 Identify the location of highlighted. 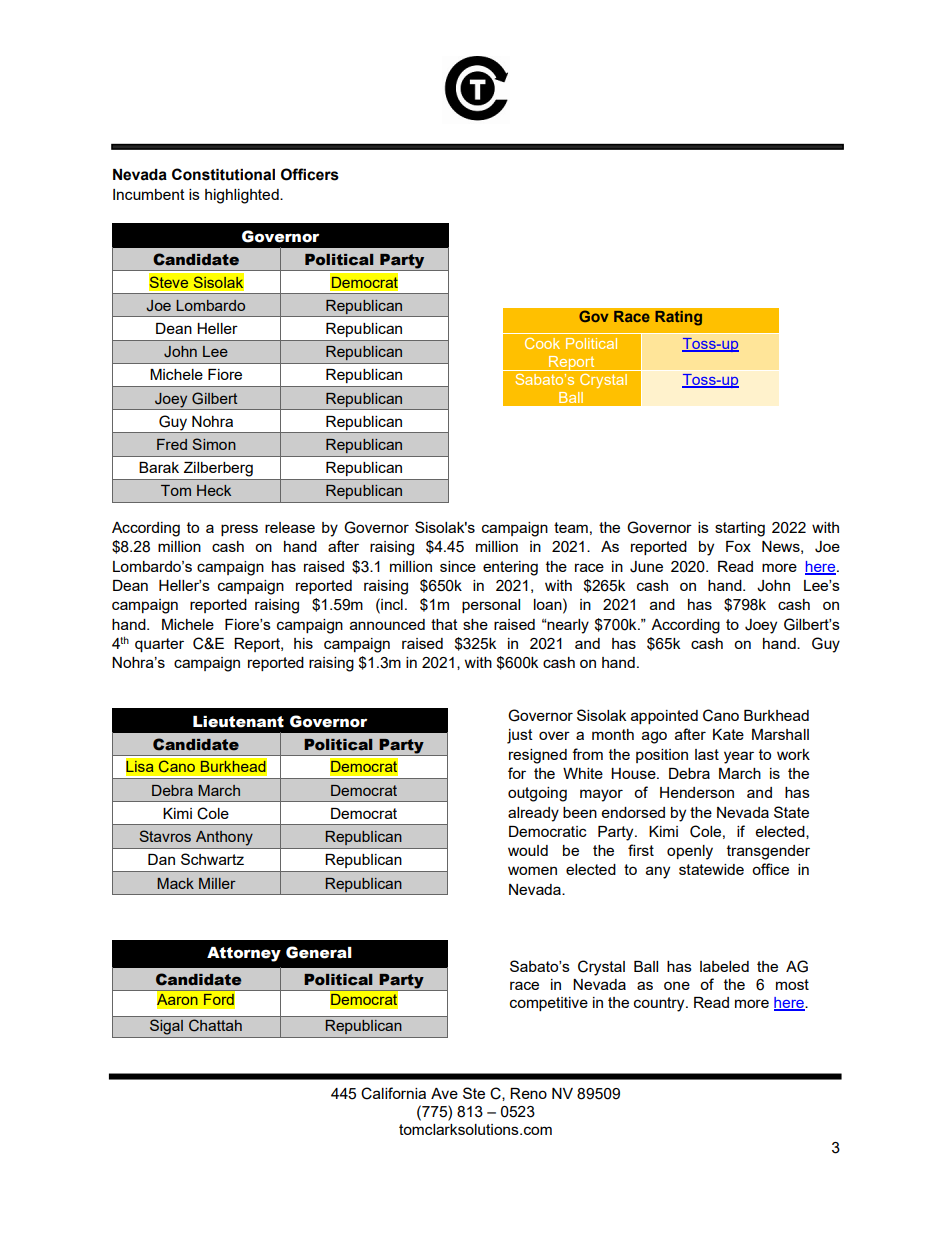
(243, 196).
